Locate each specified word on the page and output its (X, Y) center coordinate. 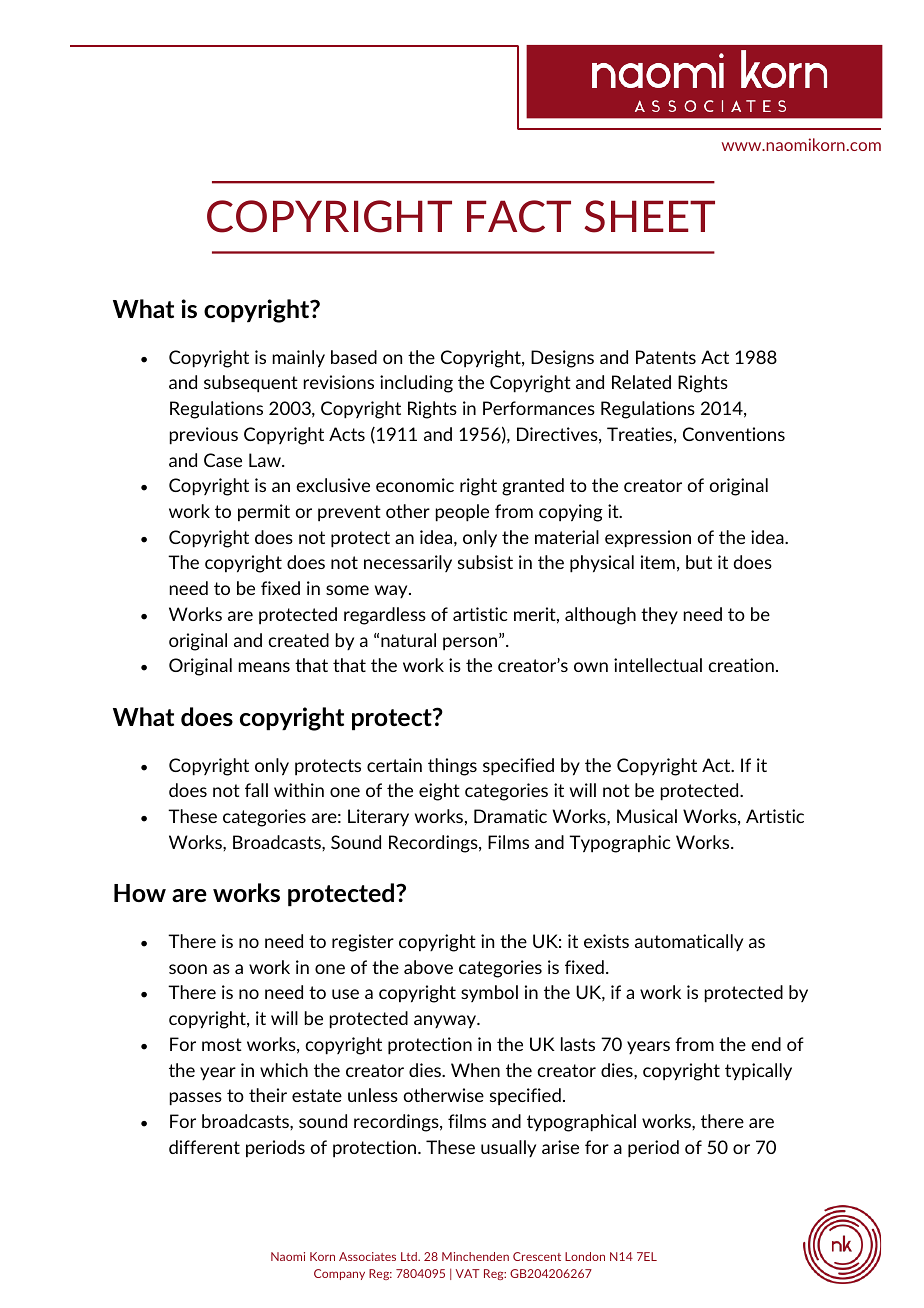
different (204, 1147)
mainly (299, 359)
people (462, 513)
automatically (689, 942)
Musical (647, 816)
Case (223, 460)
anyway (446, 1022)
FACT (519, 216)
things (452, 767)
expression (648, 539)
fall (256, 790)
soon (188, 969)
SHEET (649, 216)
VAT (468, 1273)
